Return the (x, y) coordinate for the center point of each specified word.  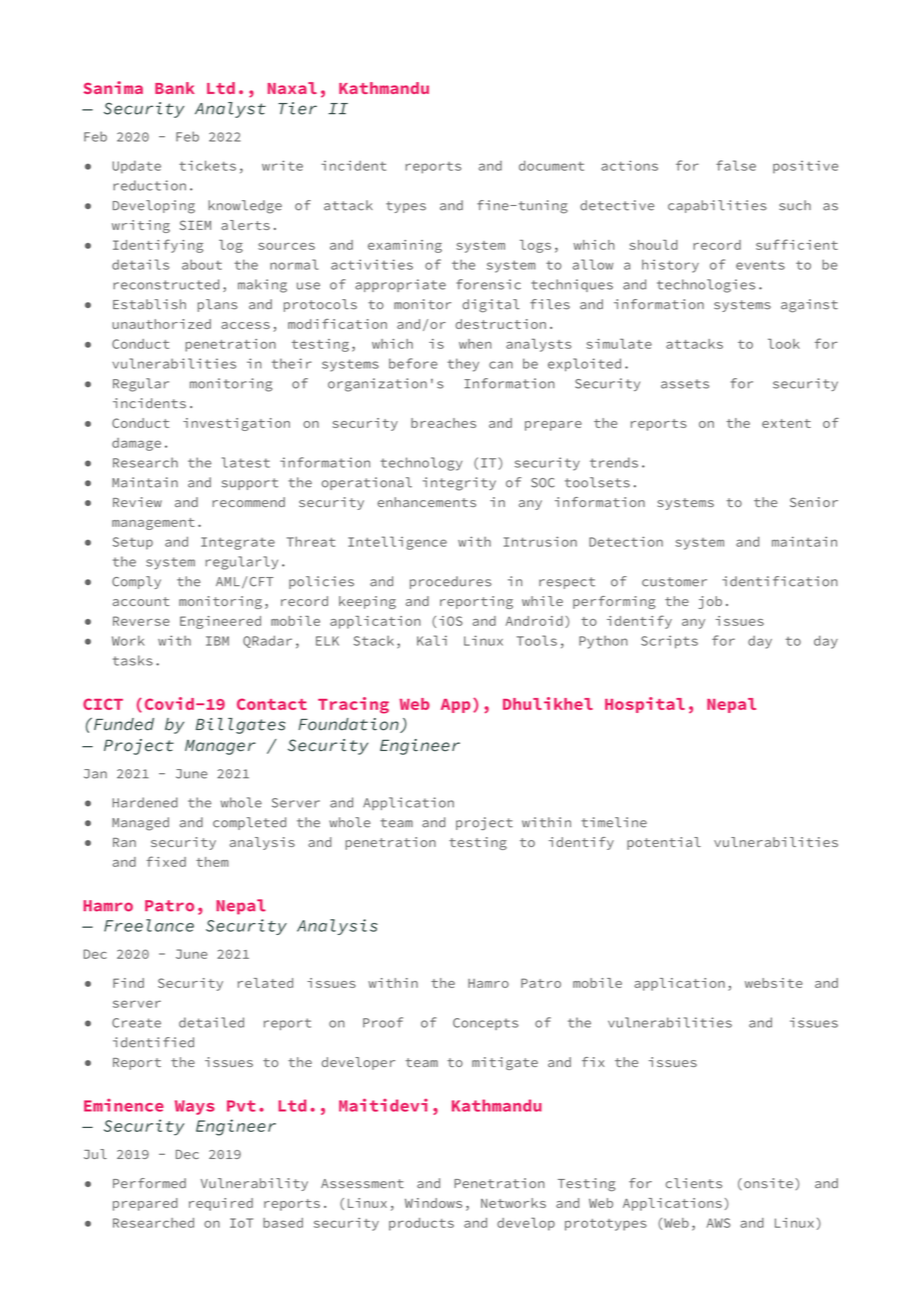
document (551, 165)
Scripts (669, 642)
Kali (432, 640)
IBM (217, 641)
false (736, 165)
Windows (433, 1203)
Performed (149, 1183)
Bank (175, 88)
